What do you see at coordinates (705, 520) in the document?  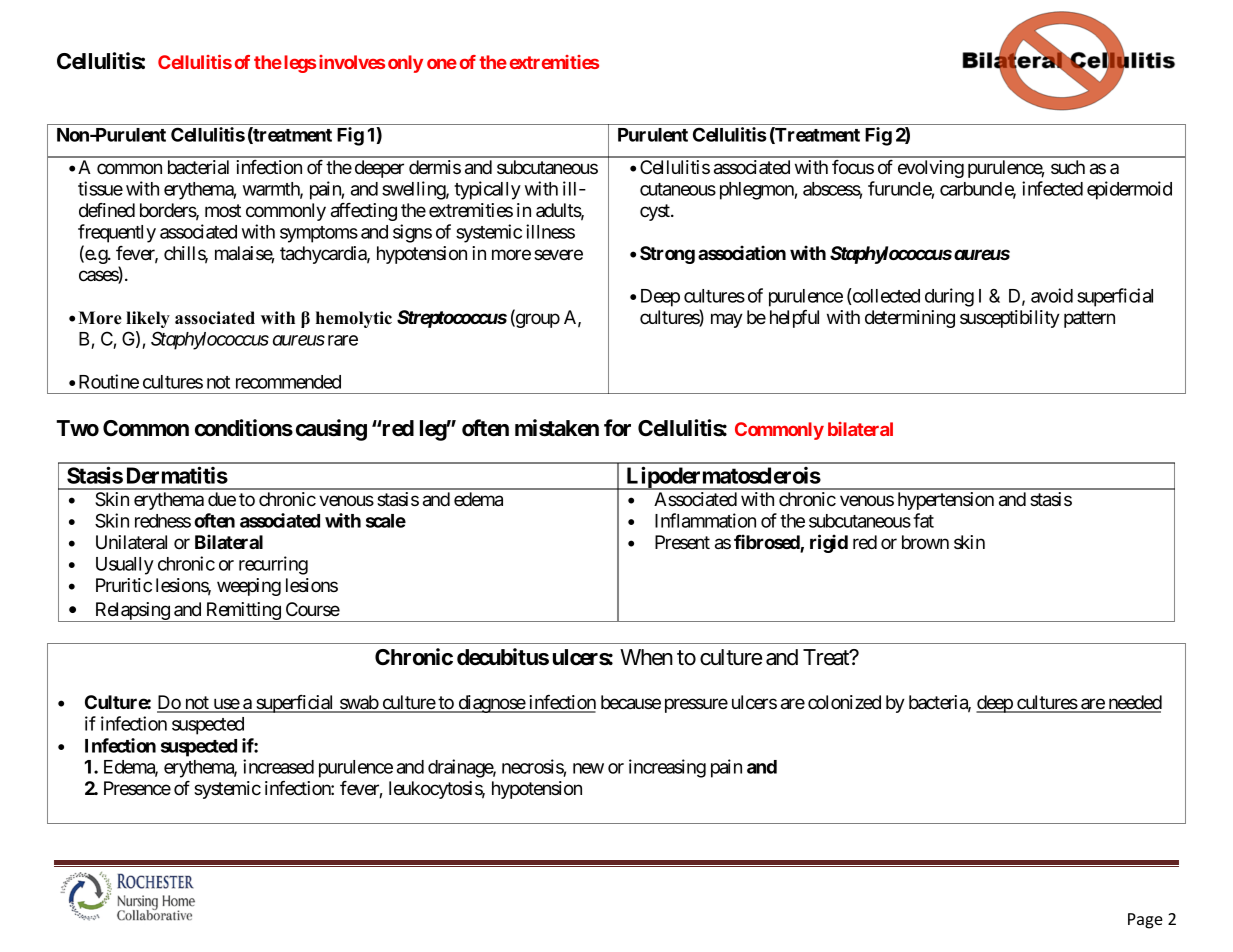 I see `Inflammation` at bounding box center [705, 520].
